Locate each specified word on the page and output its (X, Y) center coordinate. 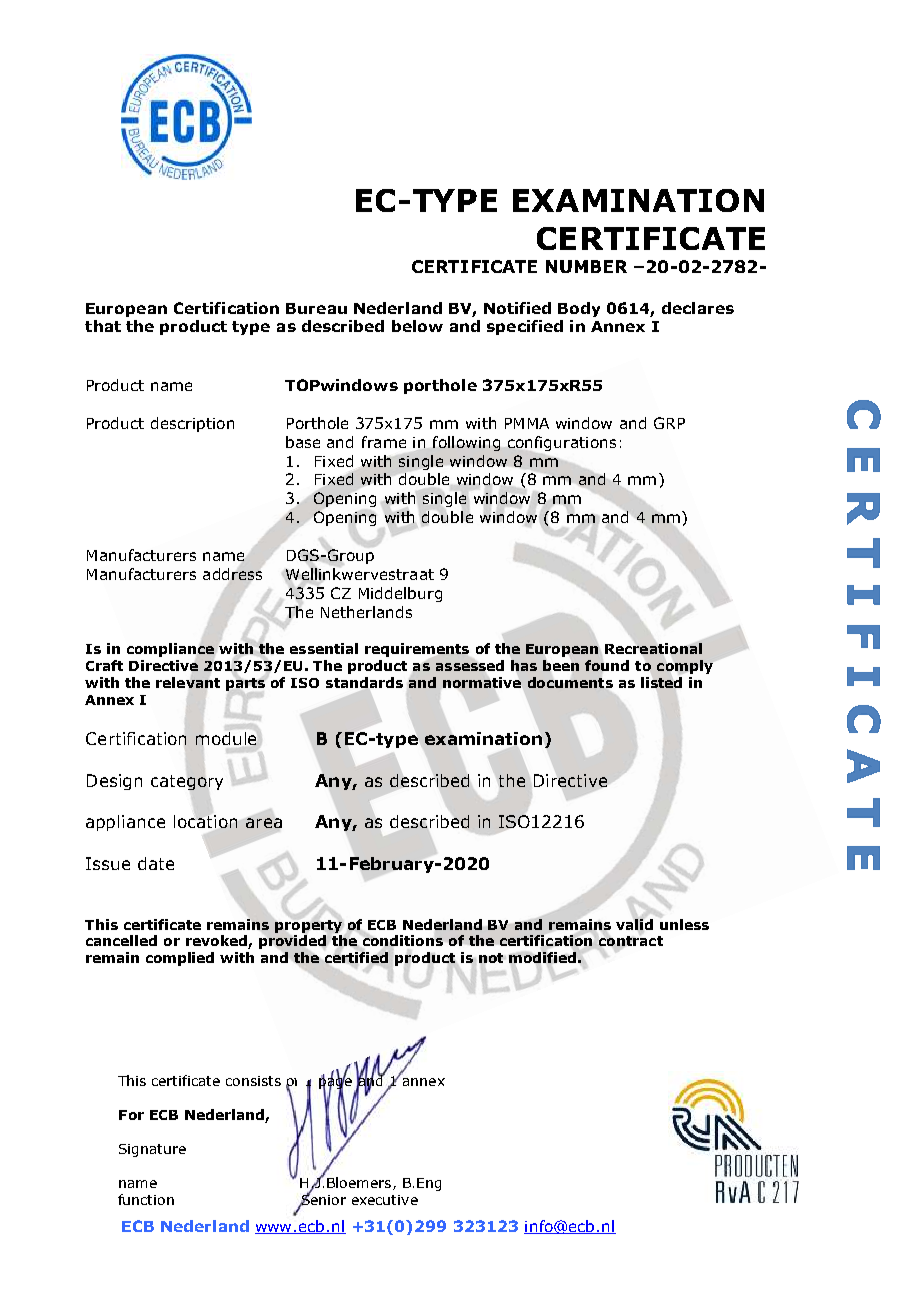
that (103, 326)
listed (661, 682)
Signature (152, 1150)
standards (364, 682)
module (226, 738)
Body (579, 309)
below (417, 326)
